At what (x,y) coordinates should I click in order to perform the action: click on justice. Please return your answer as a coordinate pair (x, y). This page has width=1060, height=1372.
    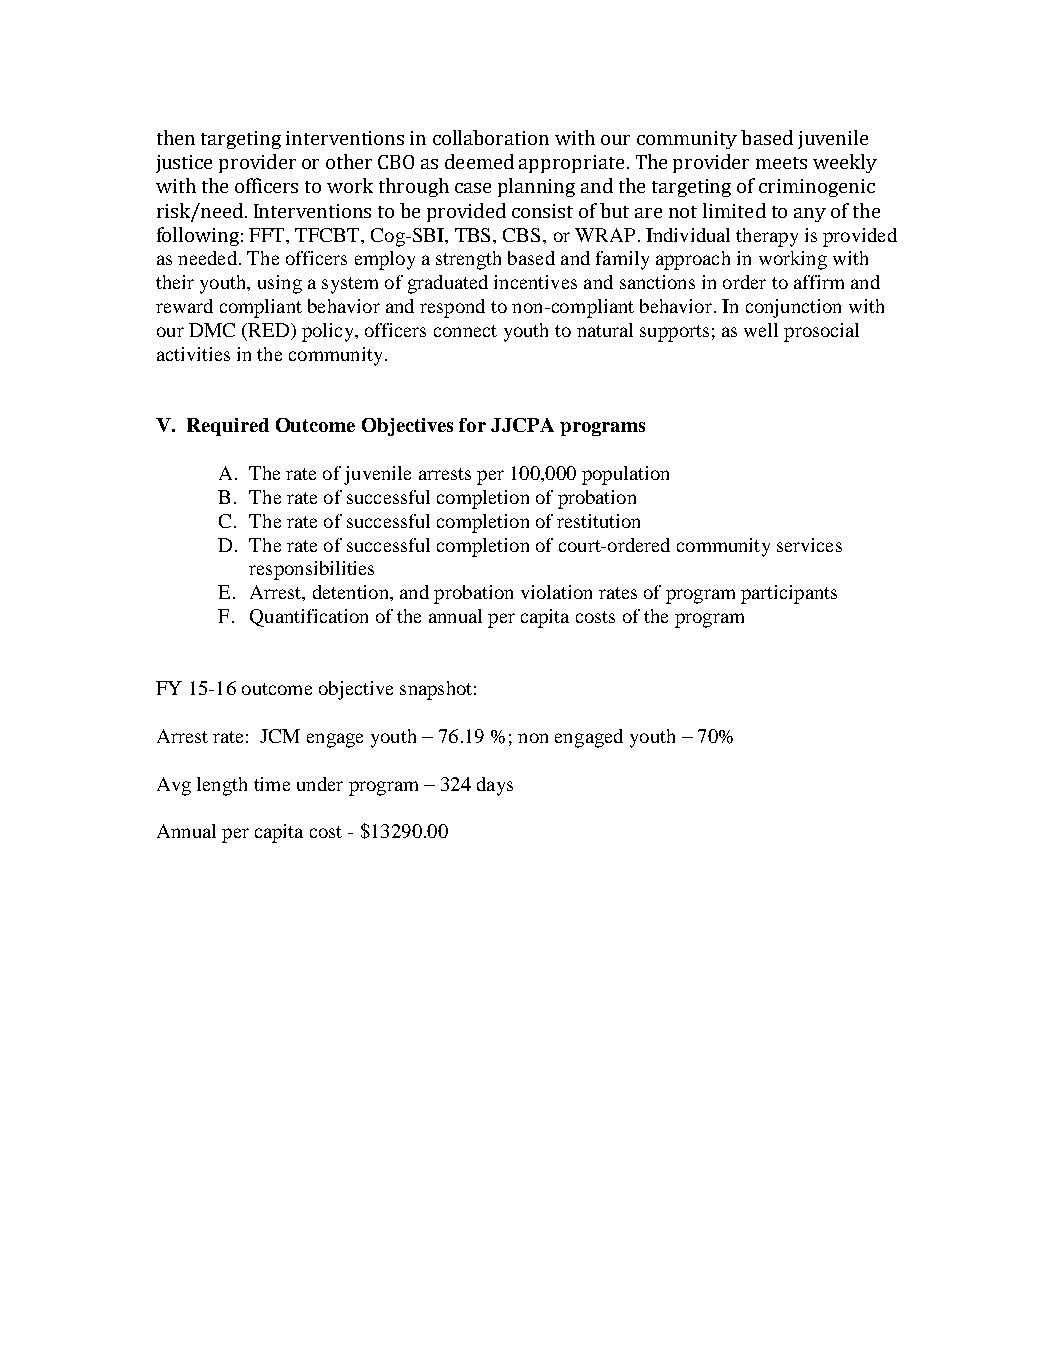
    Looking at the image, I should click on (184, 164).
